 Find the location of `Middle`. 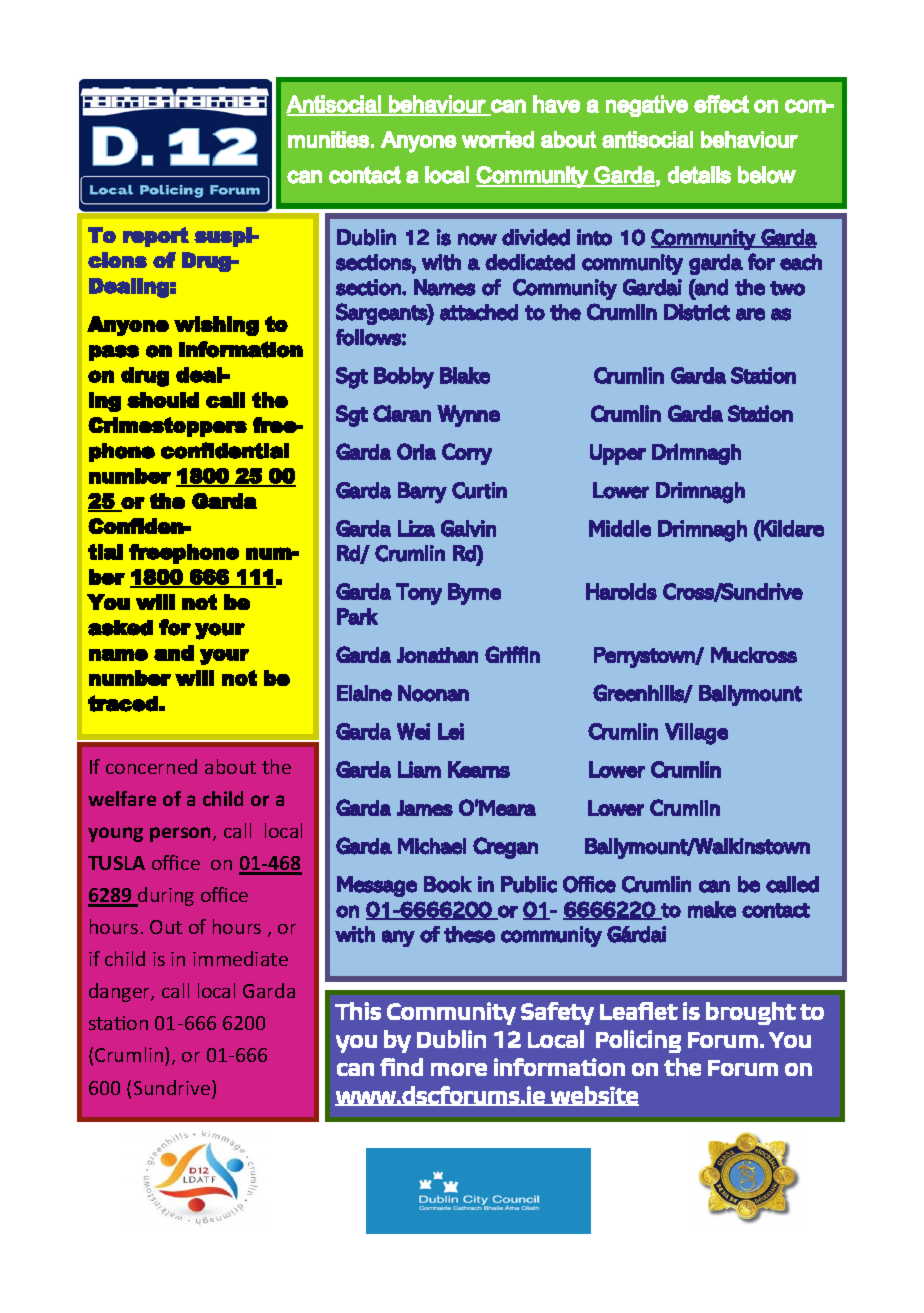

Middle is located at coordinates (620, 528).
